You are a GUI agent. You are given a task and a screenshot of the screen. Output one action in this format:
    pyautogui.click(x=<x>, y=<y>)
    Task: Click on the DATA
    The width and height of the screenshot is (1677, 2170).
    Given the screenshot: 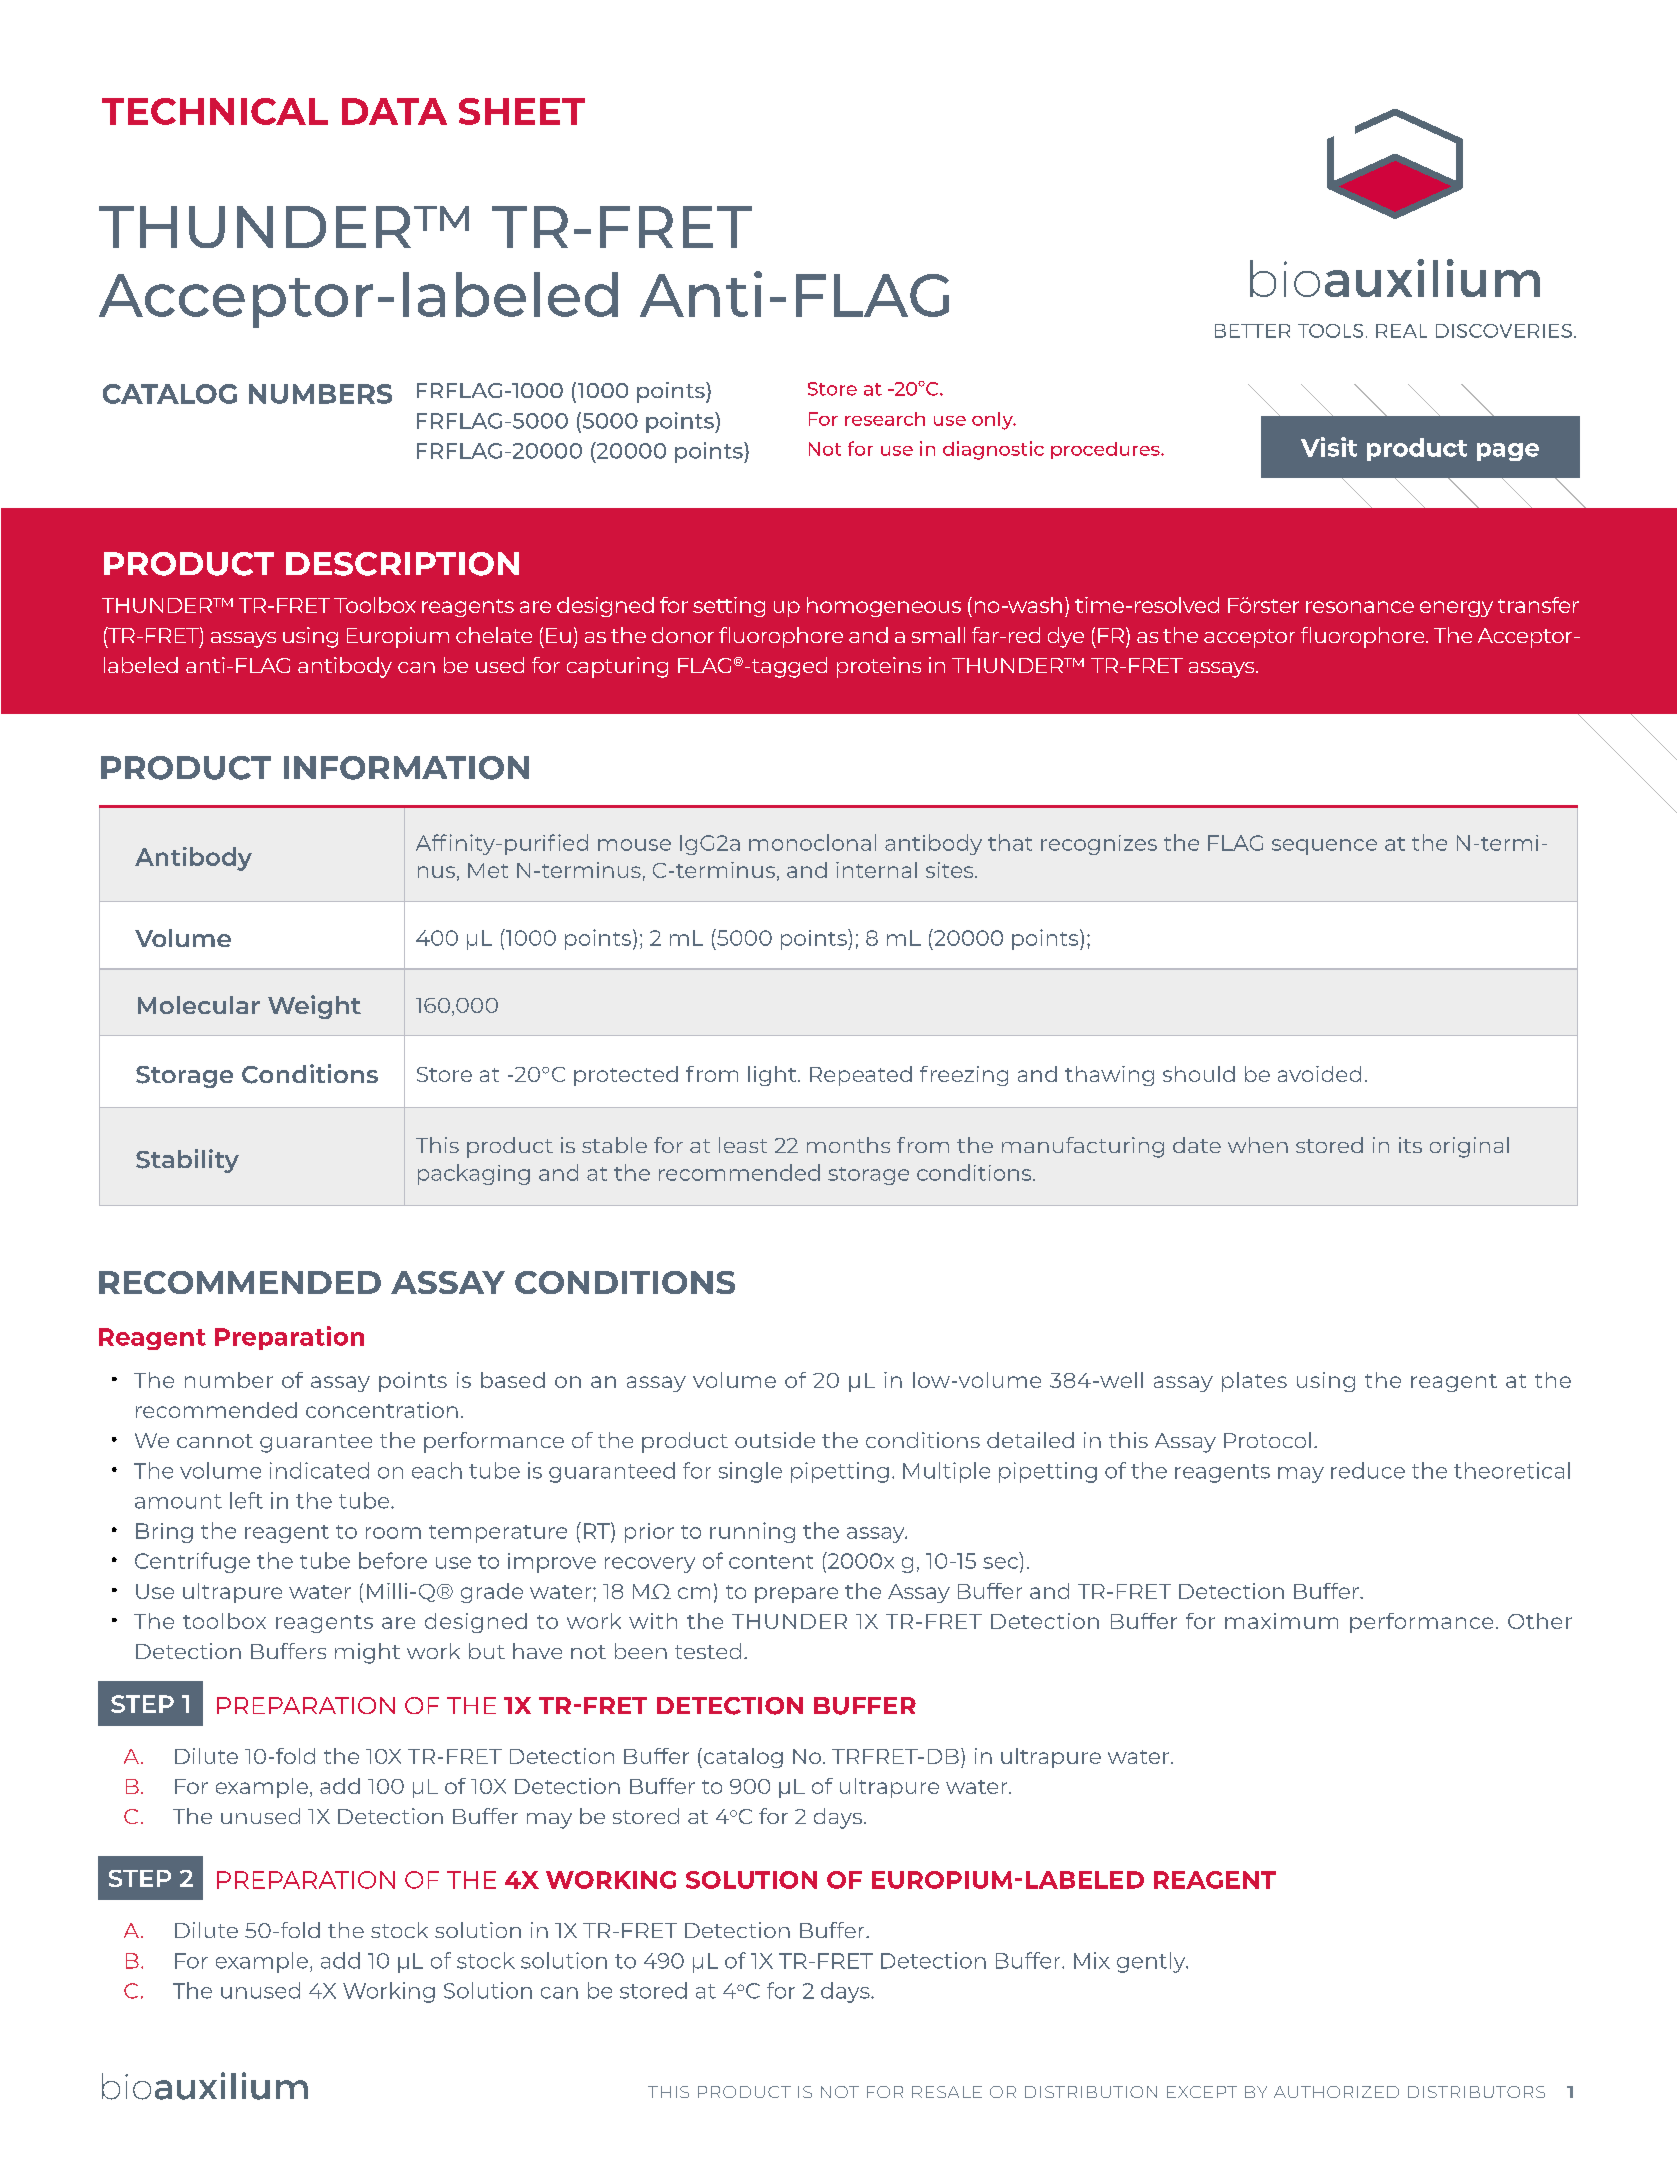 What is the action you would take?
    pyautogui.click(x=394, y=111)
